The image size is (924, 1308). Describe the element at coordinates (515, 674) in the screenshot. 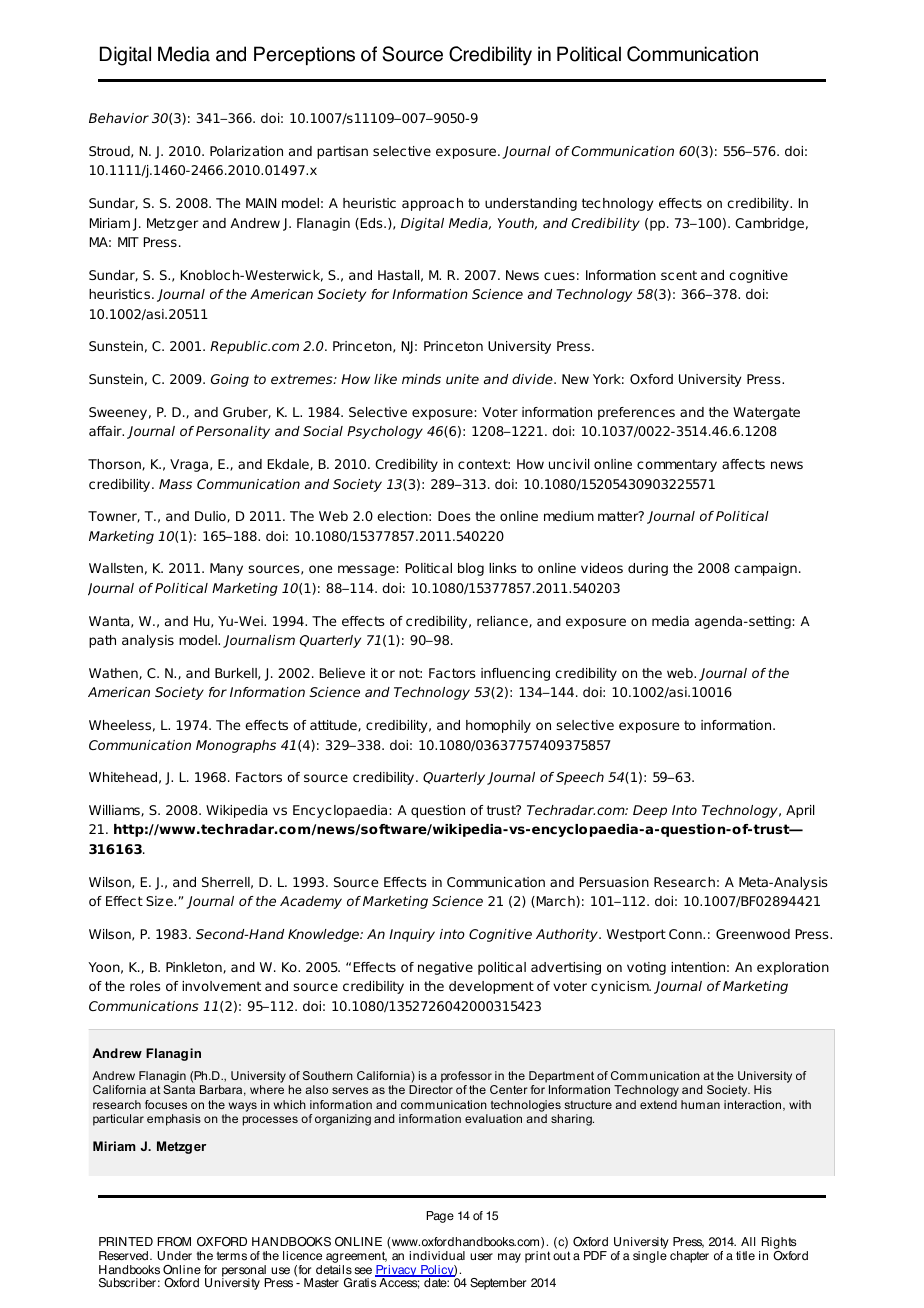

I see `influencing` at that location.
